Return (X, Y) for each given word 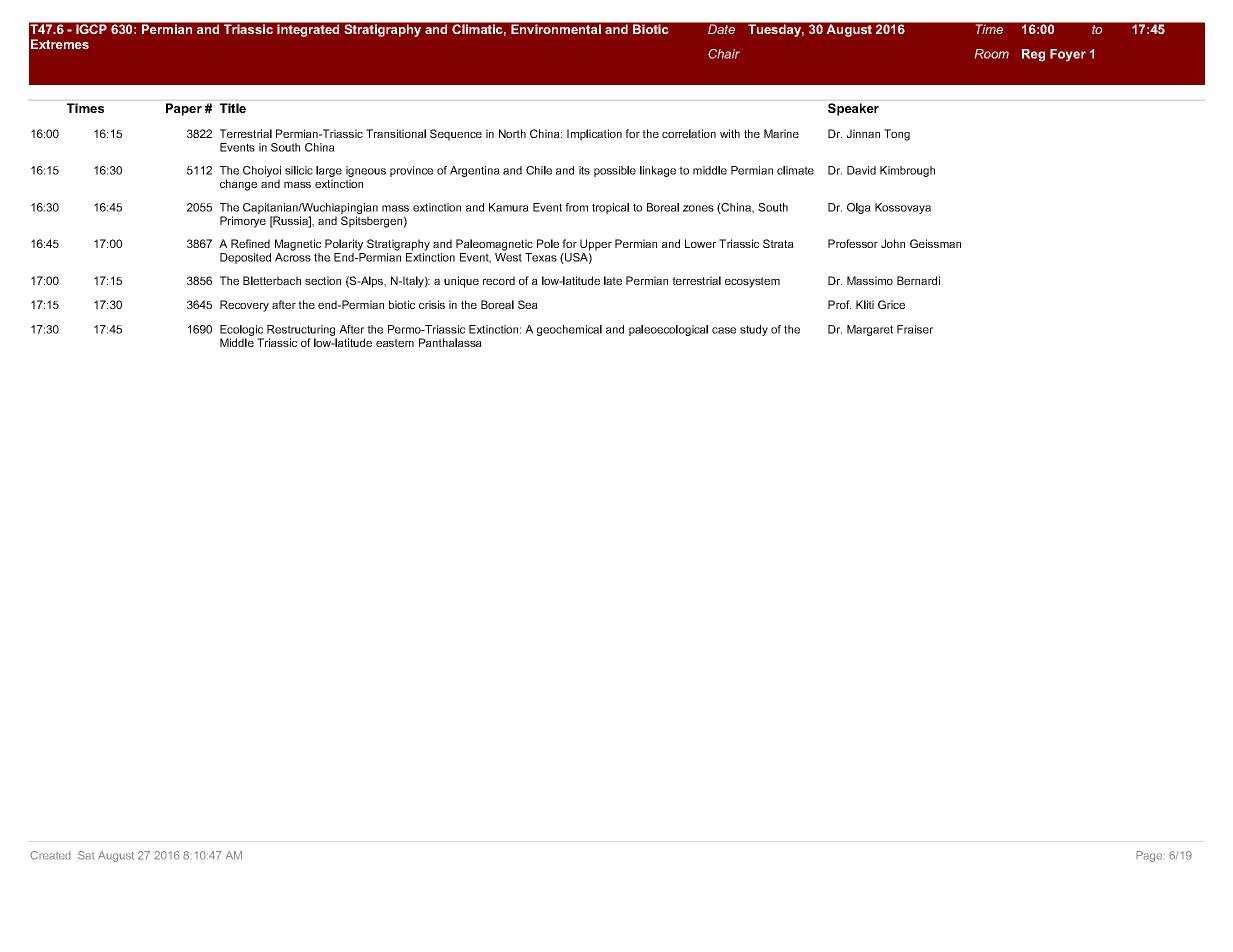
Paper (184, 109)
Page (1149, 856)
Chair (724, 54)
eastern (395, 343)
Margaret (870, 330)
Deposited (245, 258)
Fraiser (915, 329)
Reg (1033, 55)
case (724, 330)
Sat (86, 855)
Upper (596, 245)
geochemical (569, 330)
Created (50, 855)
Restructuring (302, 332)
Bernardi (918, 280)
